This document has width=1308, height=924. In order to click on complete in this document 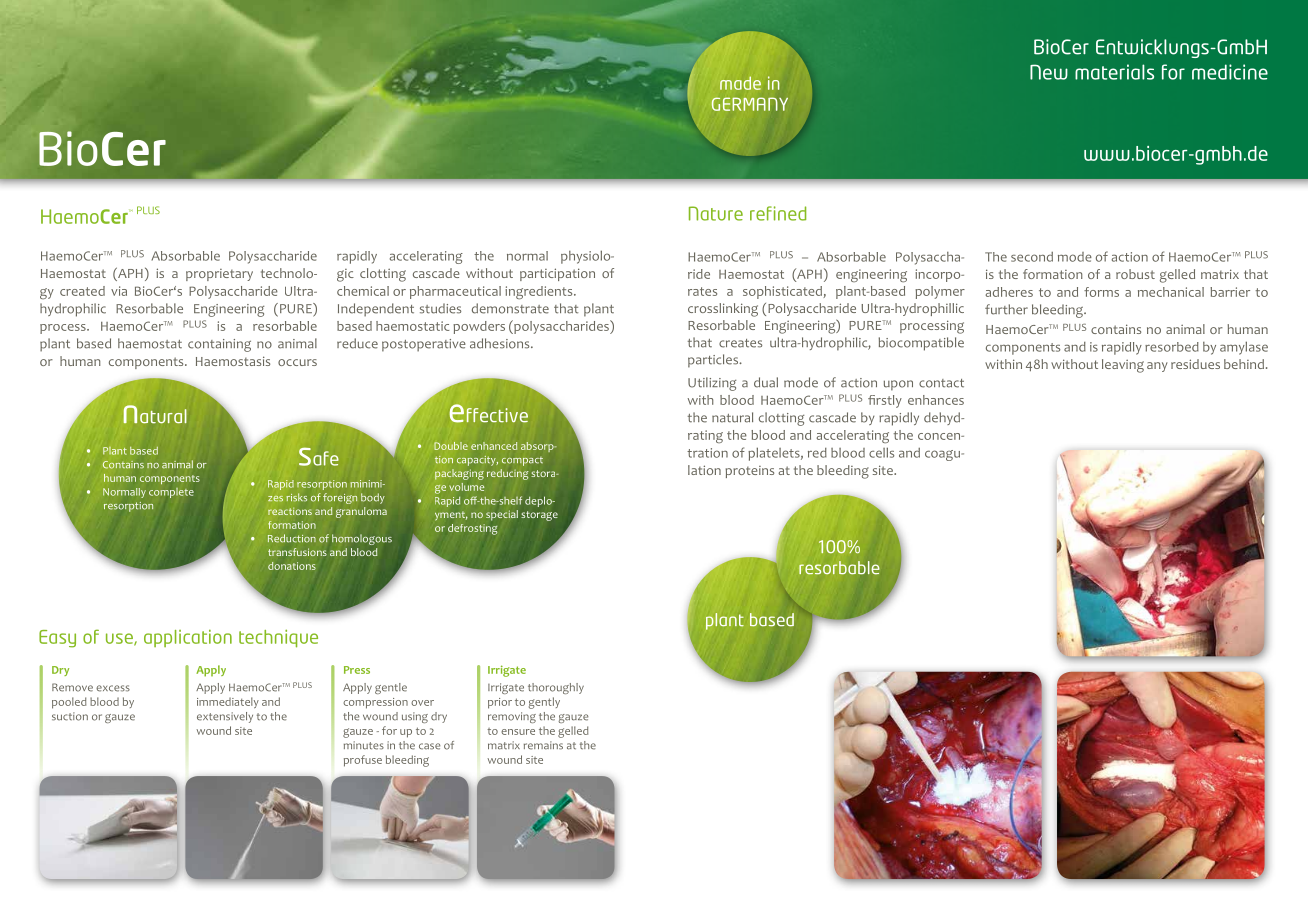, I will do `click(171, 493)`.
